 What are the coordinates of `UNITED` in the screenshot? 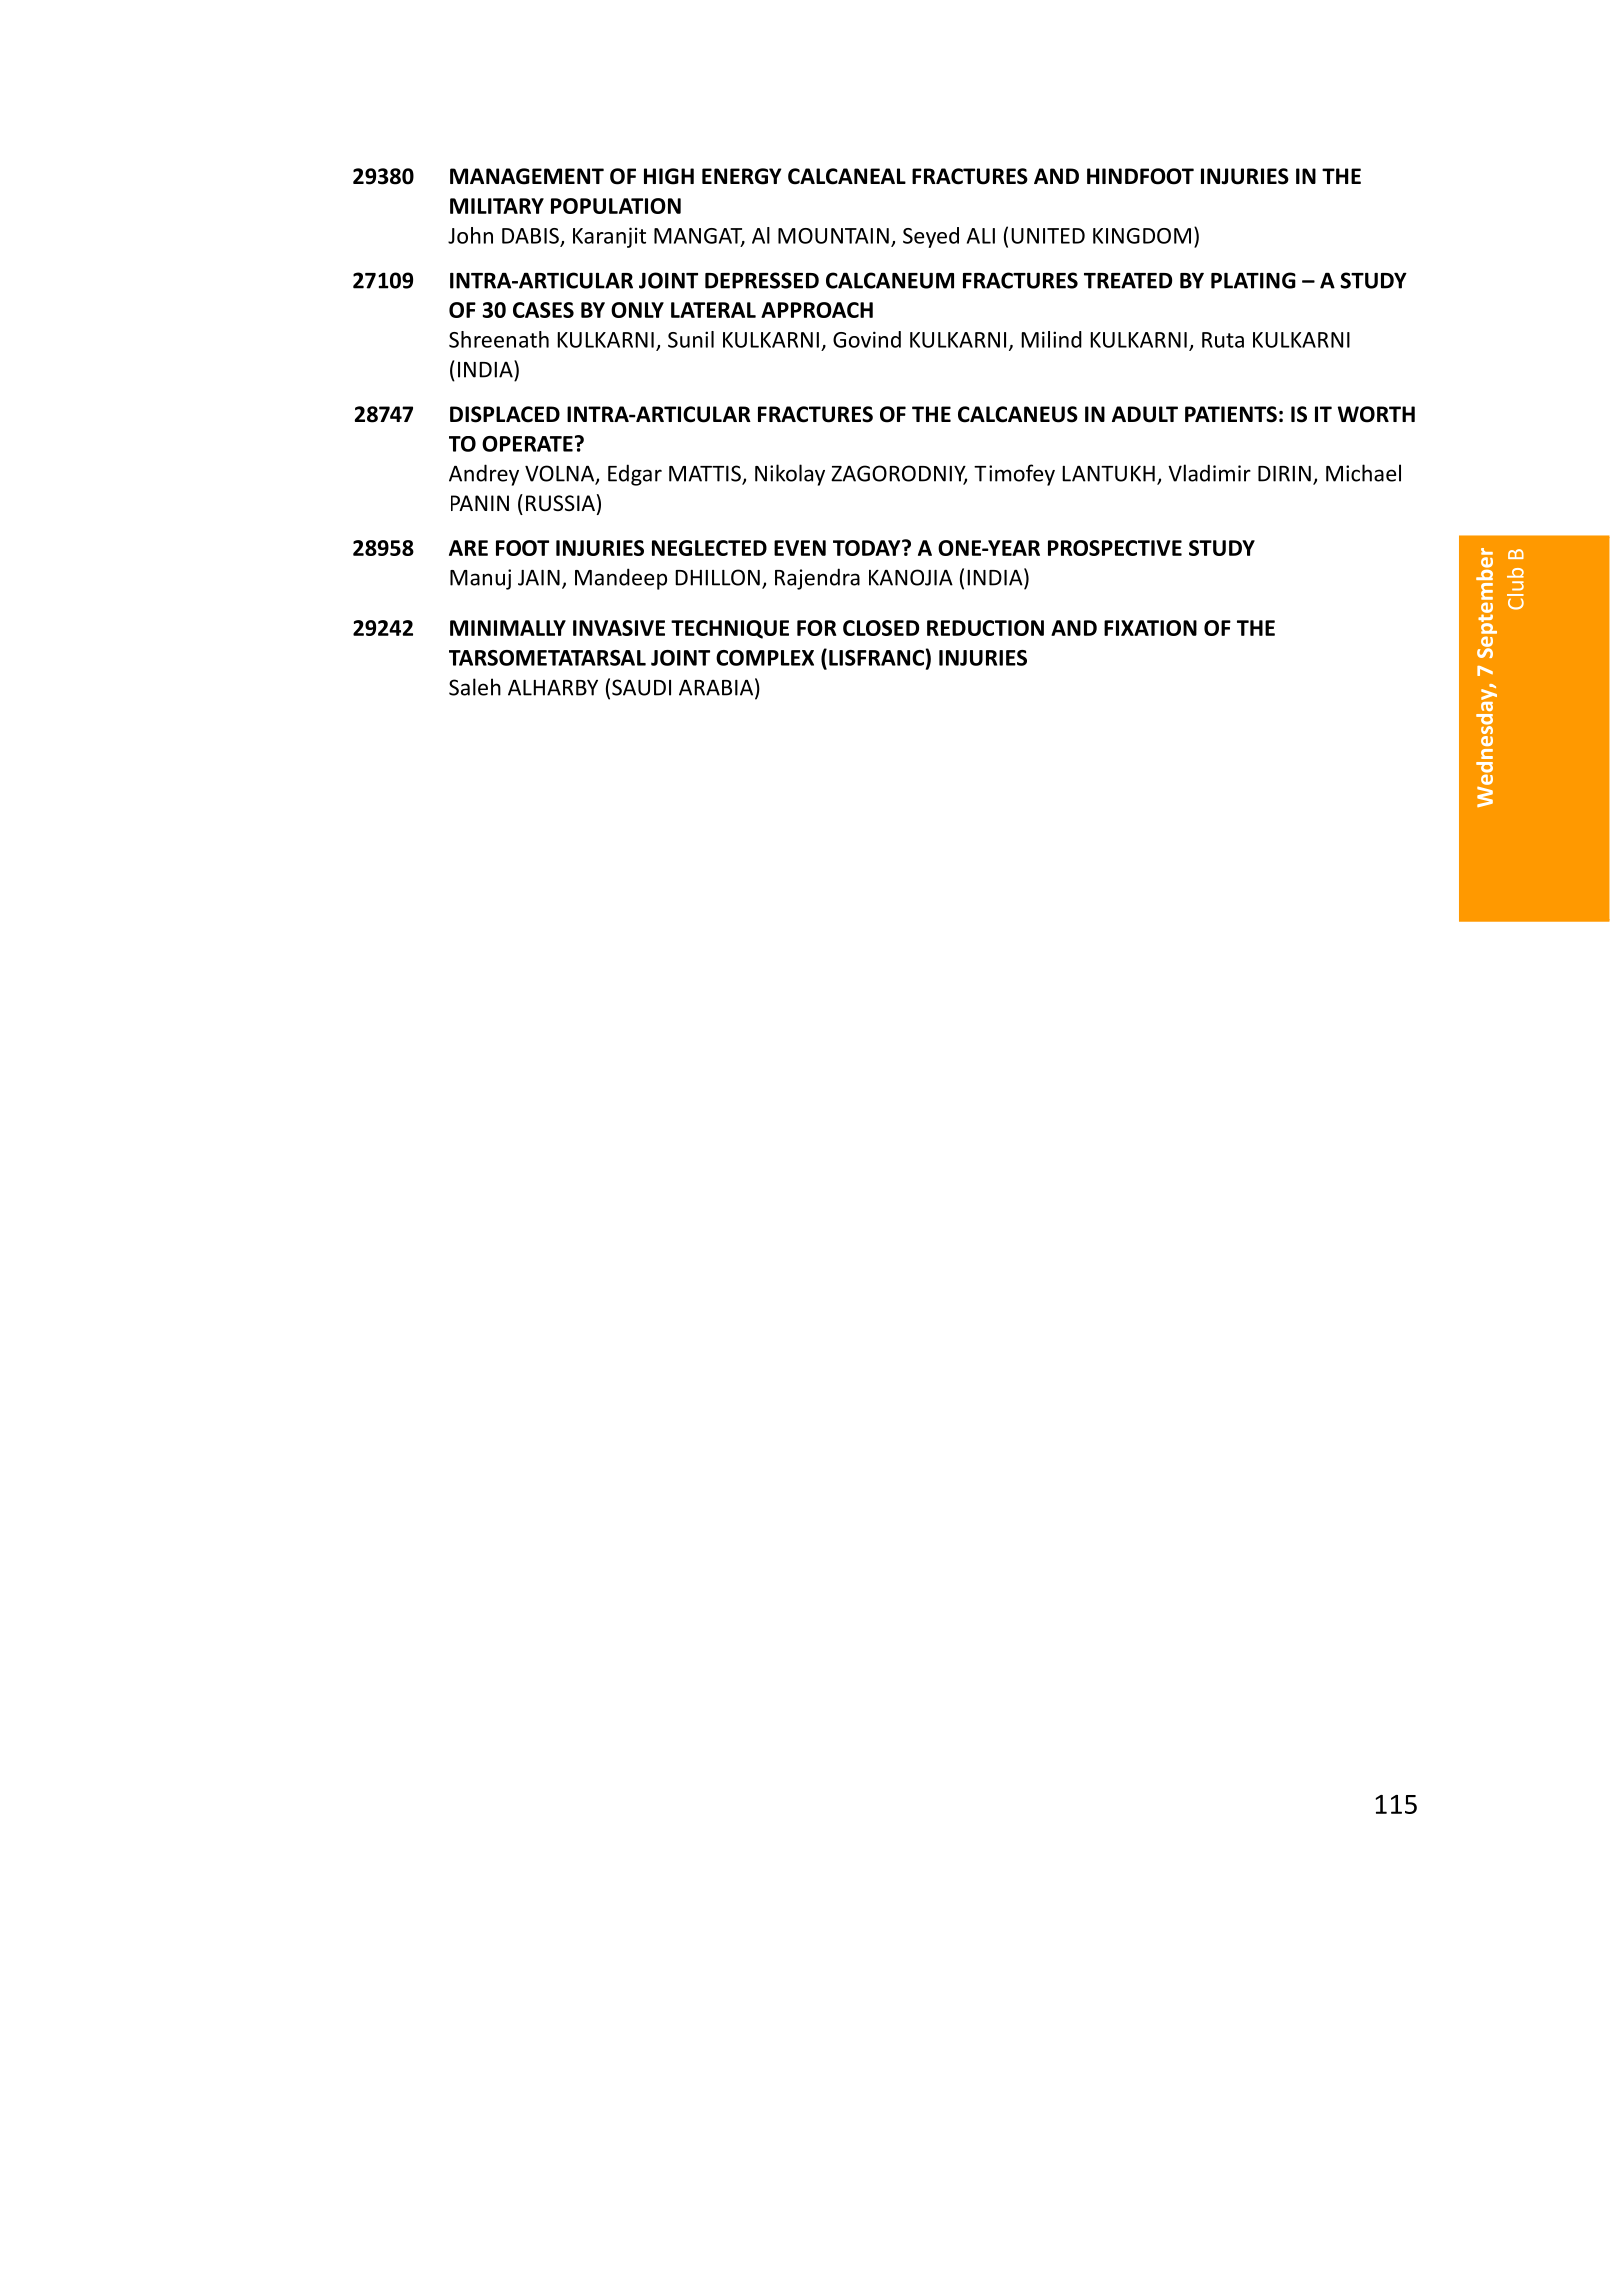 It's located at (1048, 236).
